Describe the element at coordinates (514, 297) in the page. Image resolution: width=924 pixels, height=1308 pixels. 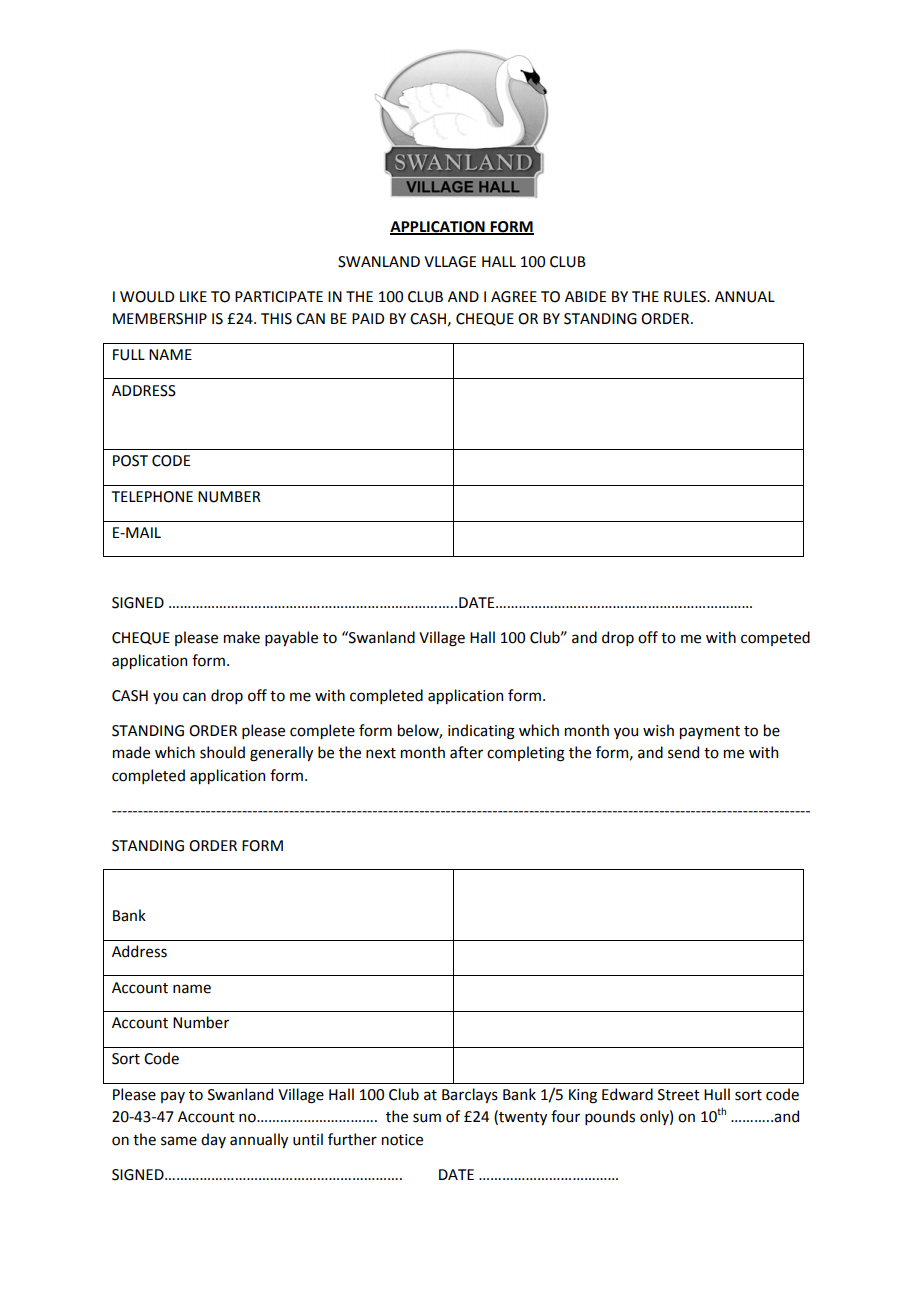
I see `AGREE` at that location.
